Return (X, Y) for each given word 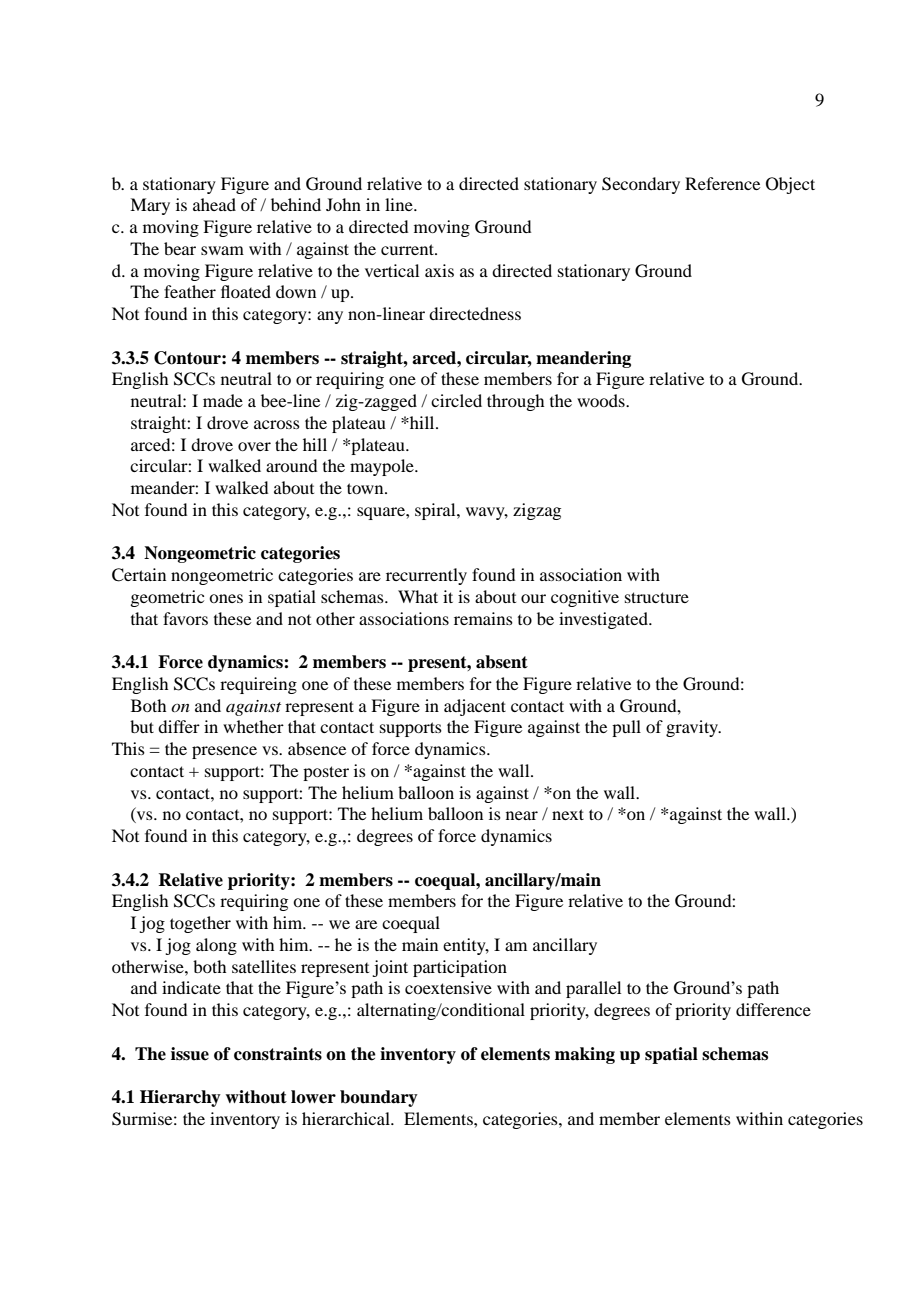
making (585, 1055)
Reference (722, 183)
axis (439, 270)
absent (502, 662)
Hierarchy (180, 1098)
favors (185, 618)
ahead (214, 204)
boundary (379, 1098)
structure (657, 597)
